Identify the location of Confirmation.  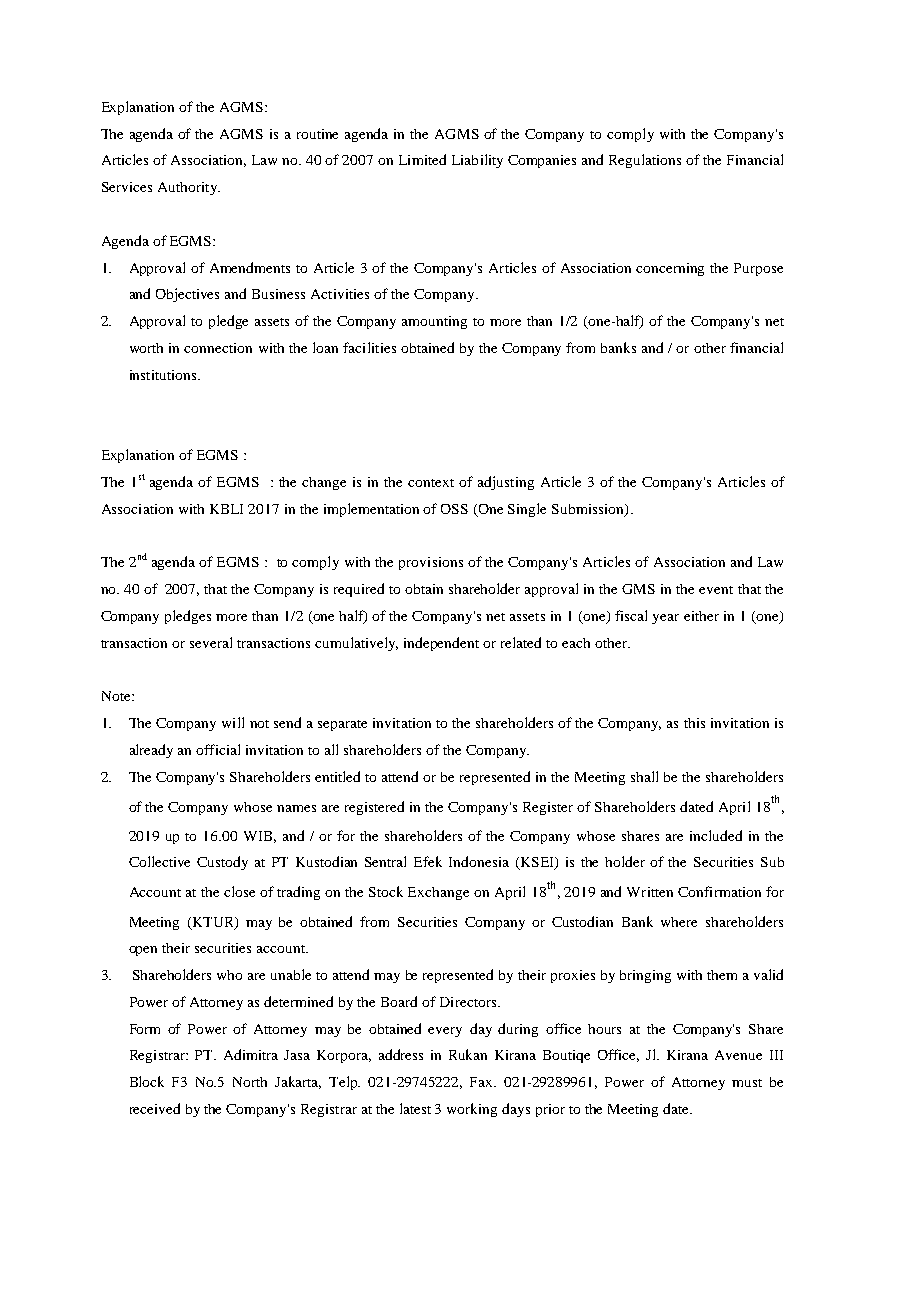
(719, 891).
